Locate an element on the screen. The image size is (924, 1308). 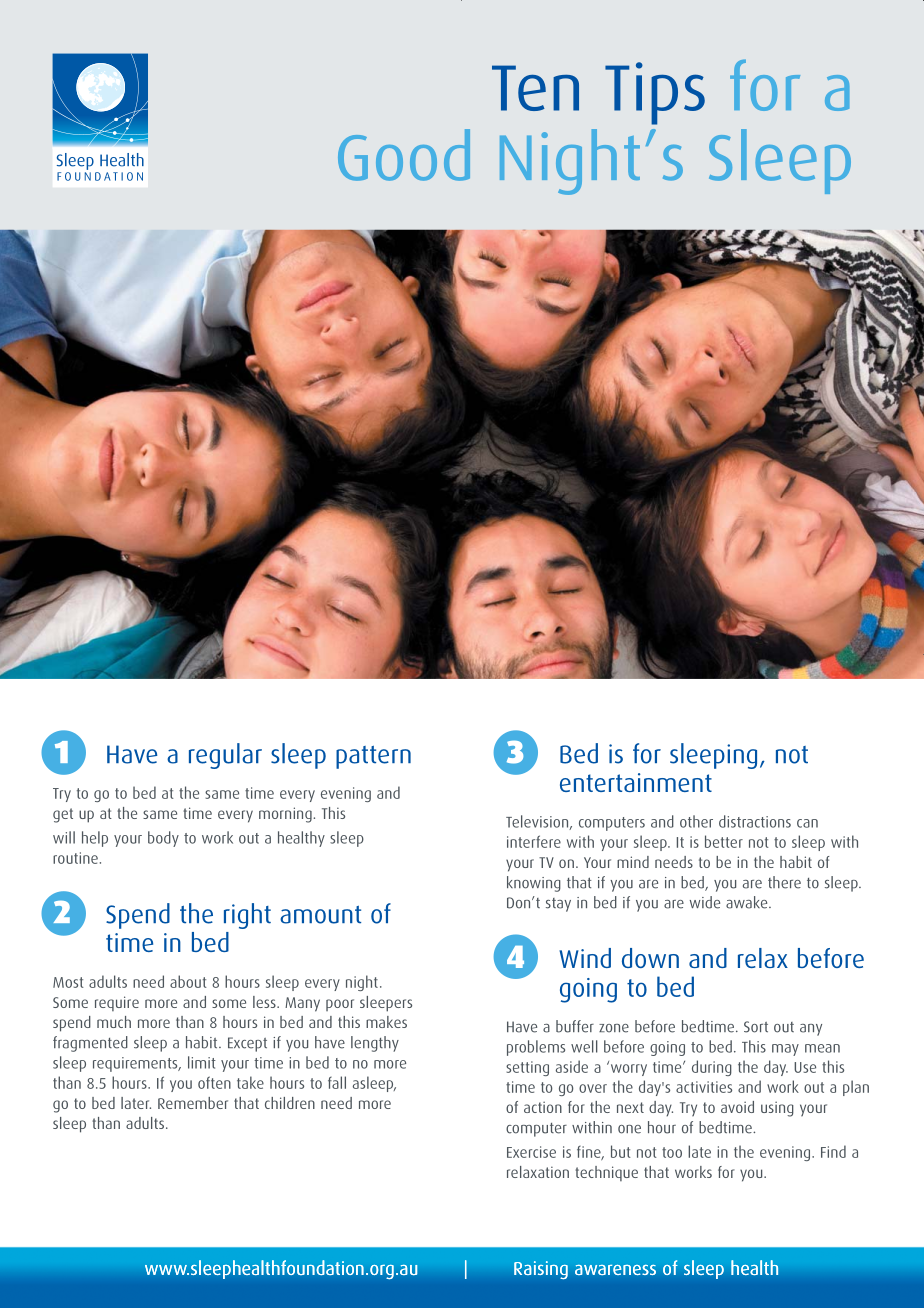
pattern is located at coordinates (373, 757).
